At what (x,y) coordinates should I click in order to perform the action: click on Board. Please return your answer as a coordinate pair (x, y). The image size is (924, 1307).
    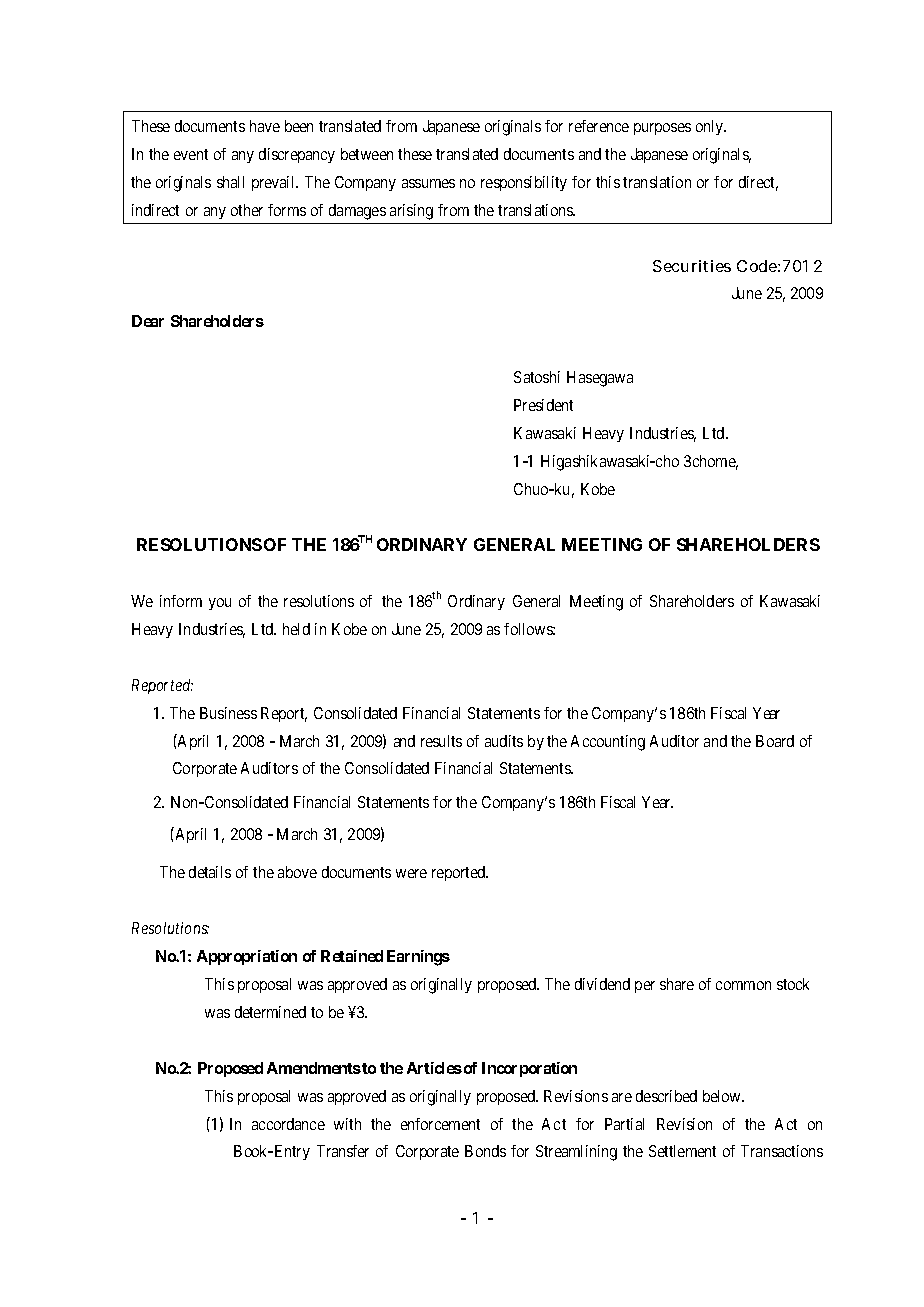
    Looking at the image, I should click on (775, 741).
